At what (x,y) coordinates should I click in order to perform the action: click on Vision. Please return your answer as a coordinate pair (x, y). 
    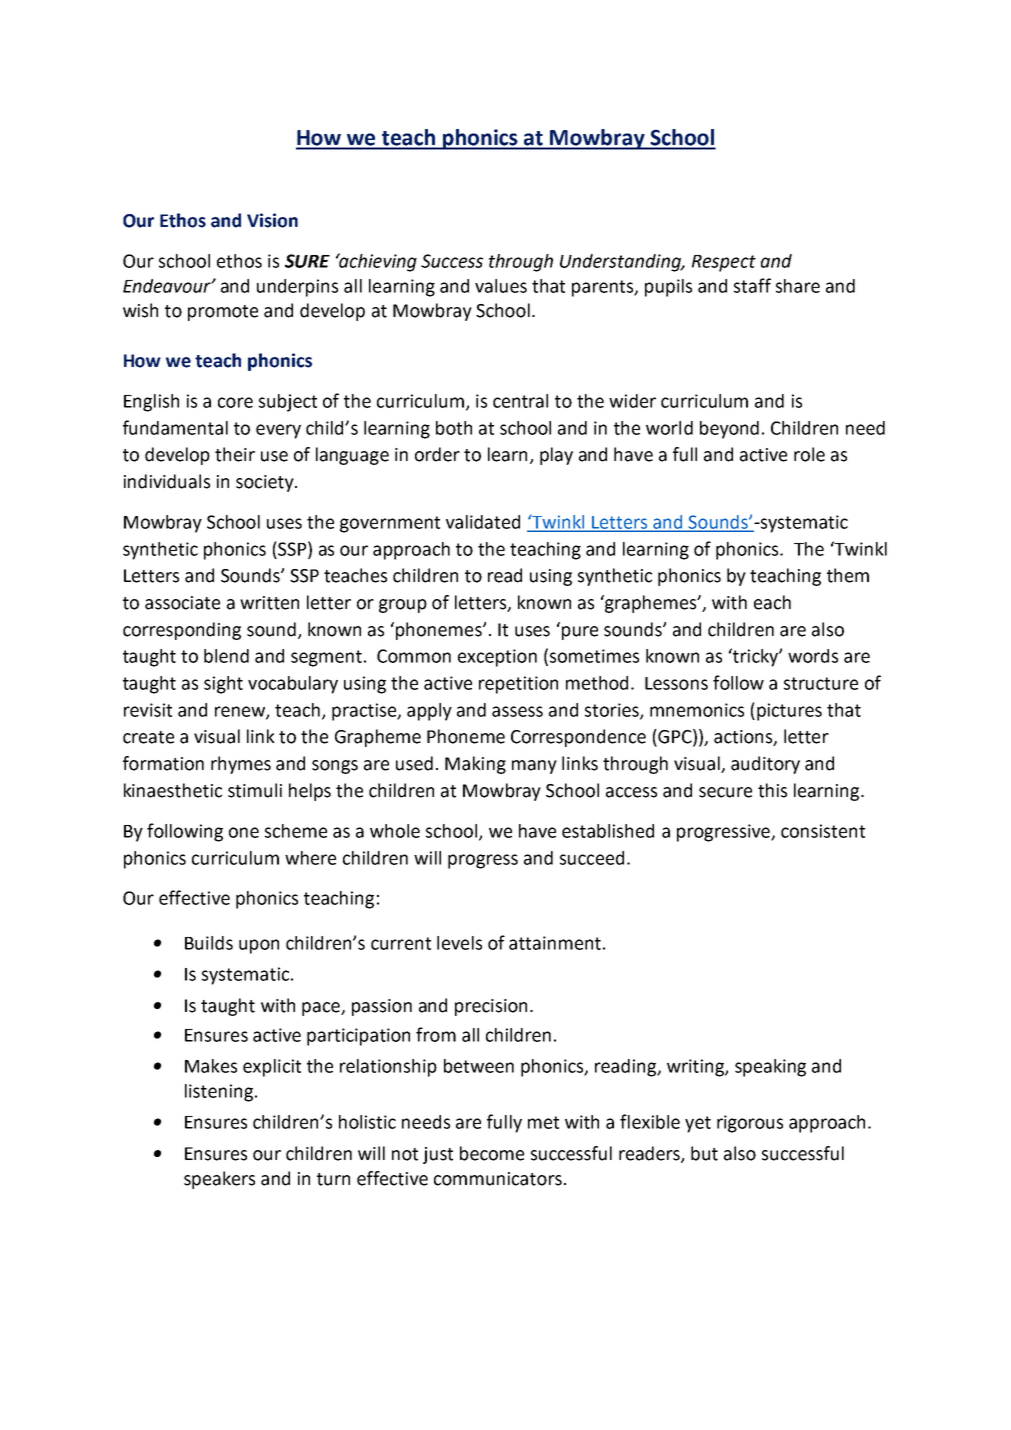
    Looking at the image, I should click on (272, 220).
